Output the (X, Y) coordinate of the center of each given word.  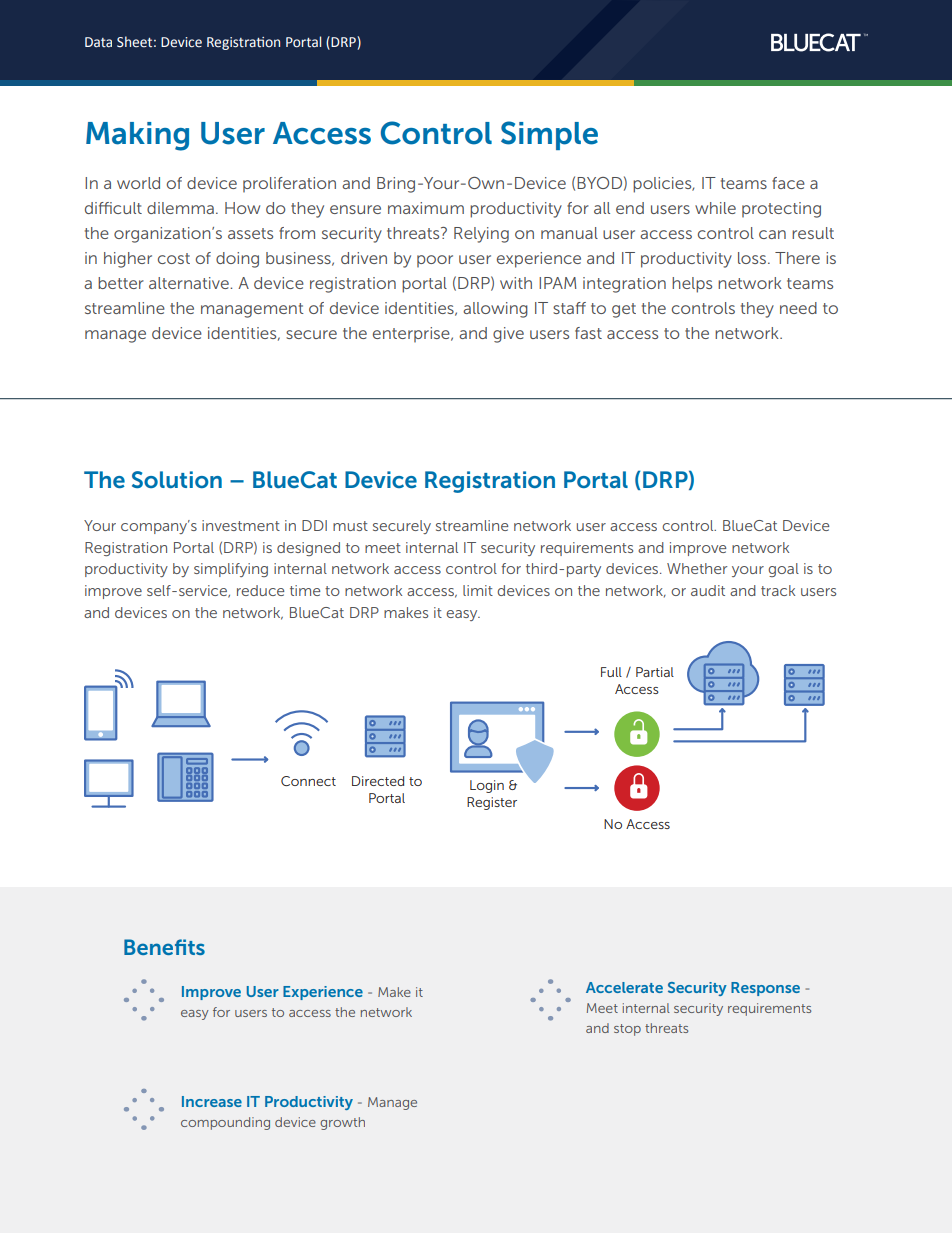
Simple (549, 135)
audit (708, 590)
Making (137, 136)
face (788, 183)
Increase (212, 1101)
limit (478, 590)
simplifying (231, 570)
